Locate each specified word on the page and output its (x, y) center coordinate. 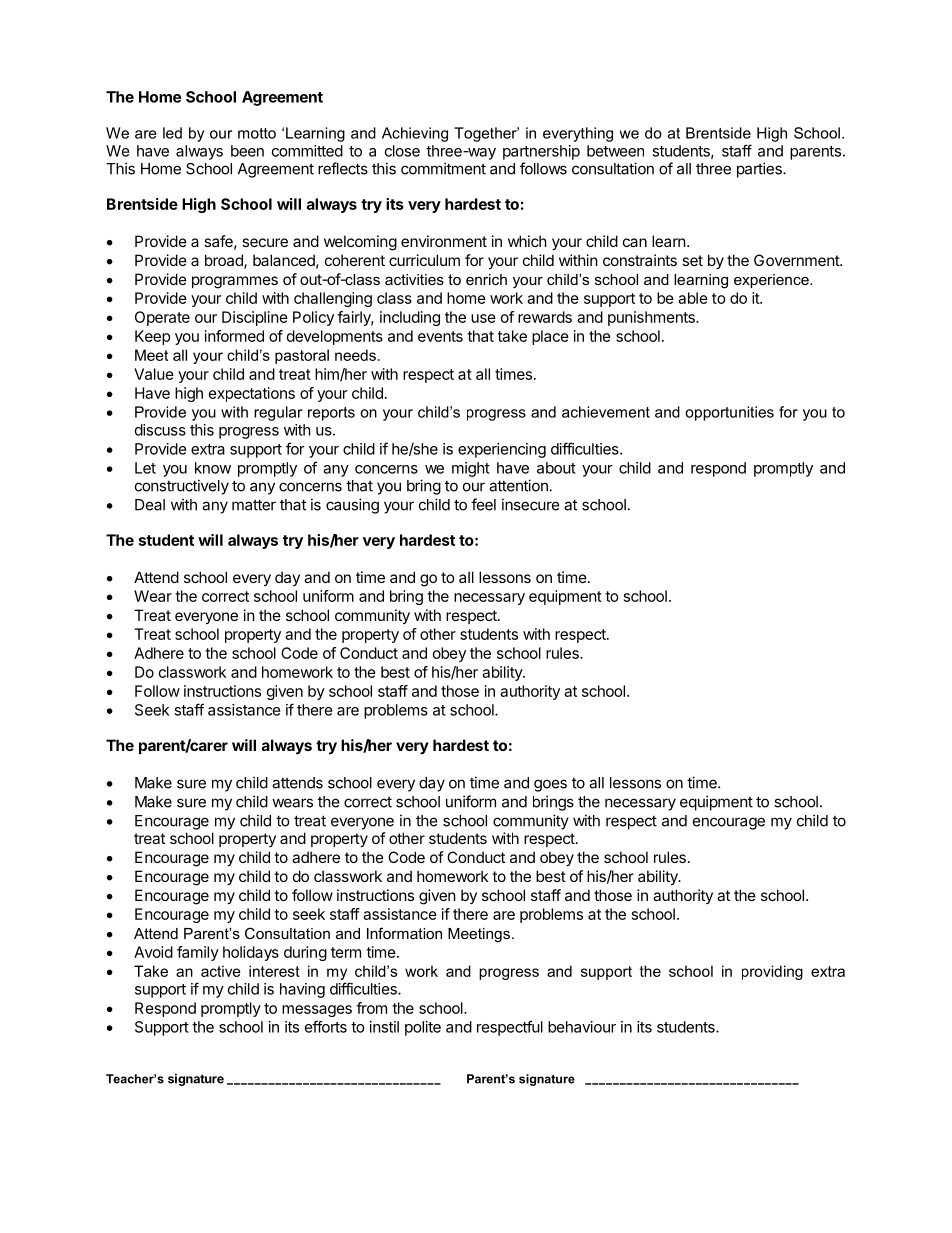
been (247, 151)
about (556, 468)
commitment (443, 168)
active (221, 971)
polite (423, 1028)
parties (760, 170)
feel (483, 504)
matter (254, 505)
